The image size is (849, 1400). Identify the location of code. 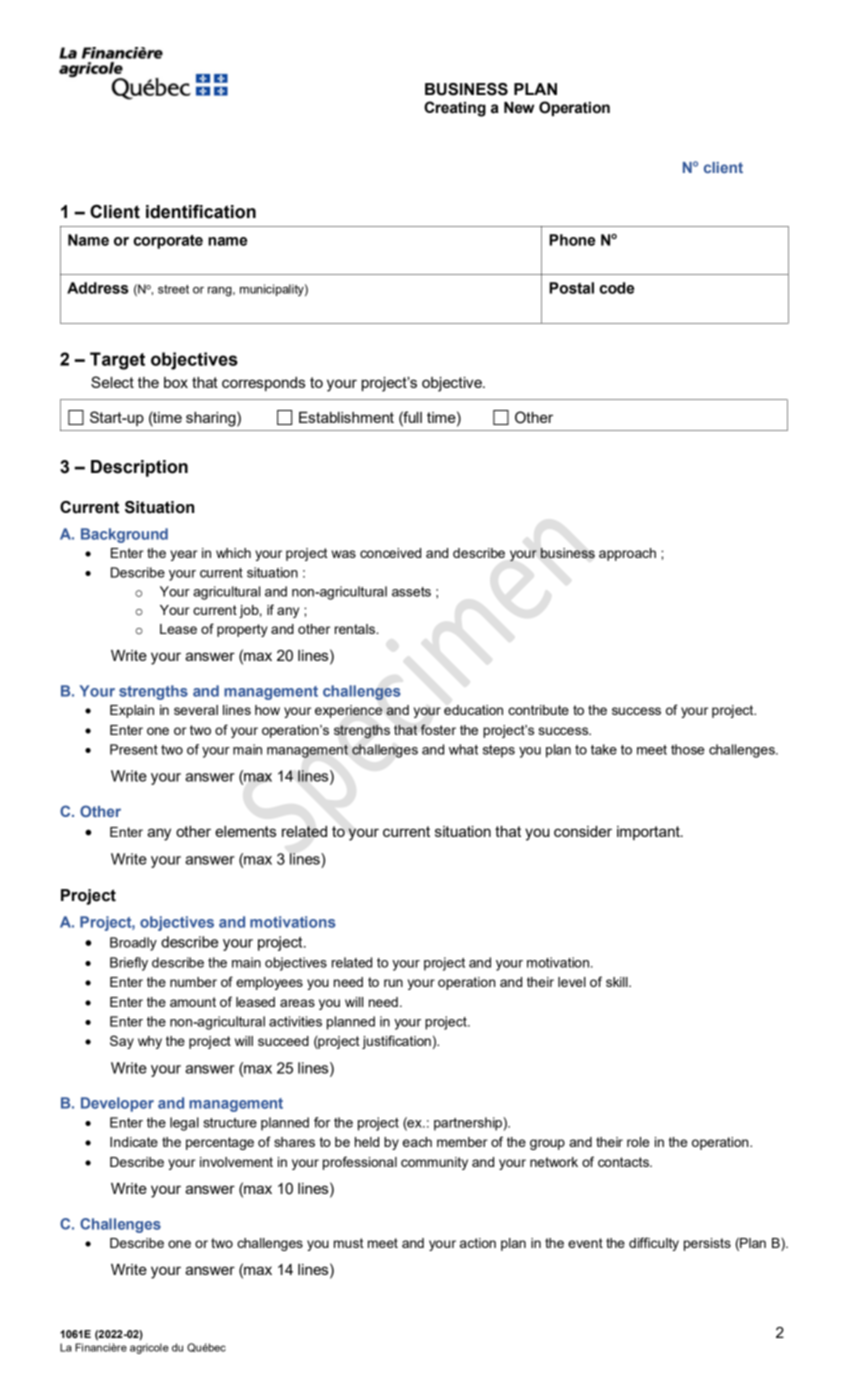
(616, 288).
